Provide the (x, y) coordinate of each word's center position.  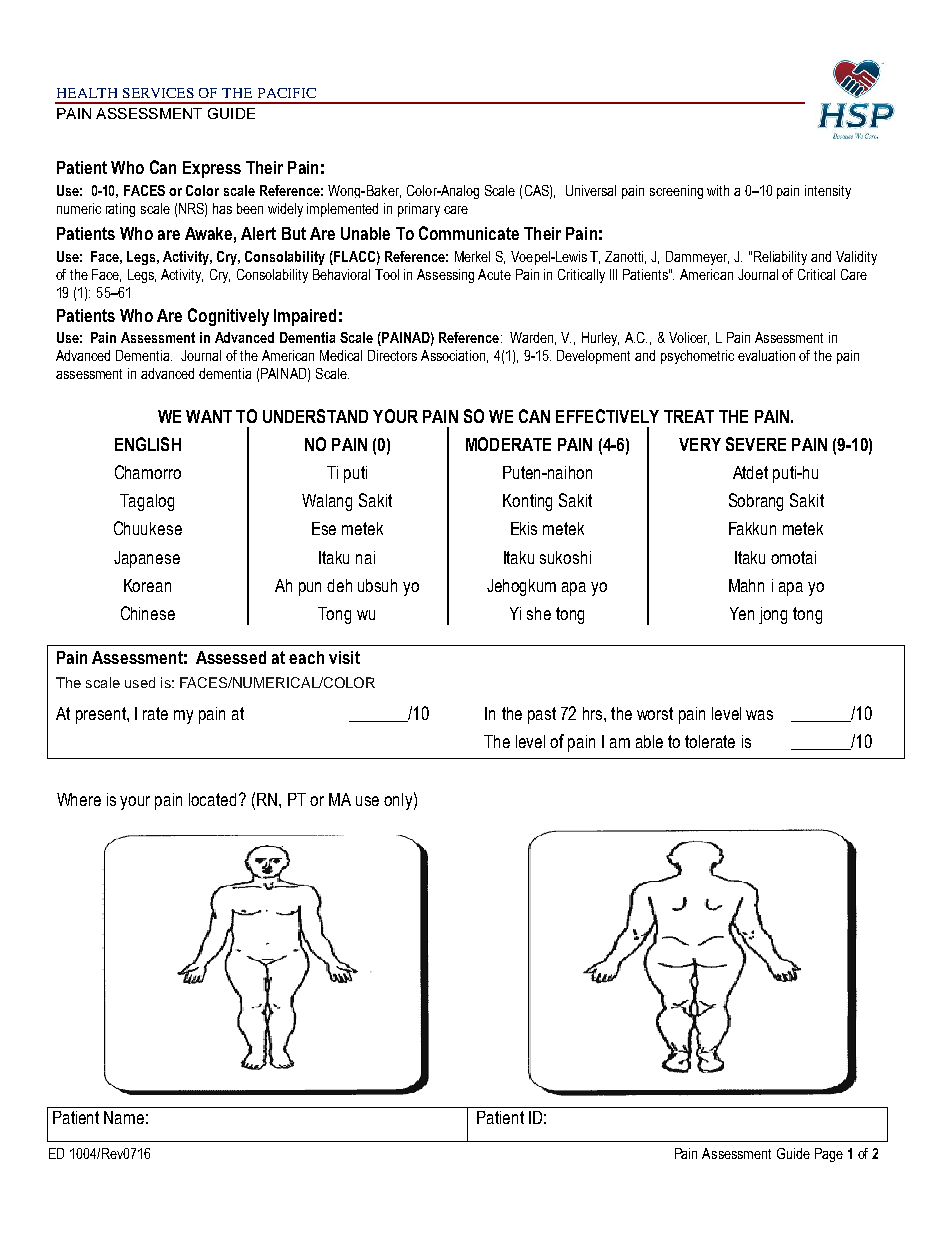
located (212, 799)
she (539, 613)
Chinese (148, 613)
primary (419, 210)
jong (773, 615)
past (542, 715)
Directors (392, 355)
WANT (209, 416)
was (759, 715)
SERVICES (158, 93)
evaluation (766, 355)
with (718, 190)
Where (79, 799)
